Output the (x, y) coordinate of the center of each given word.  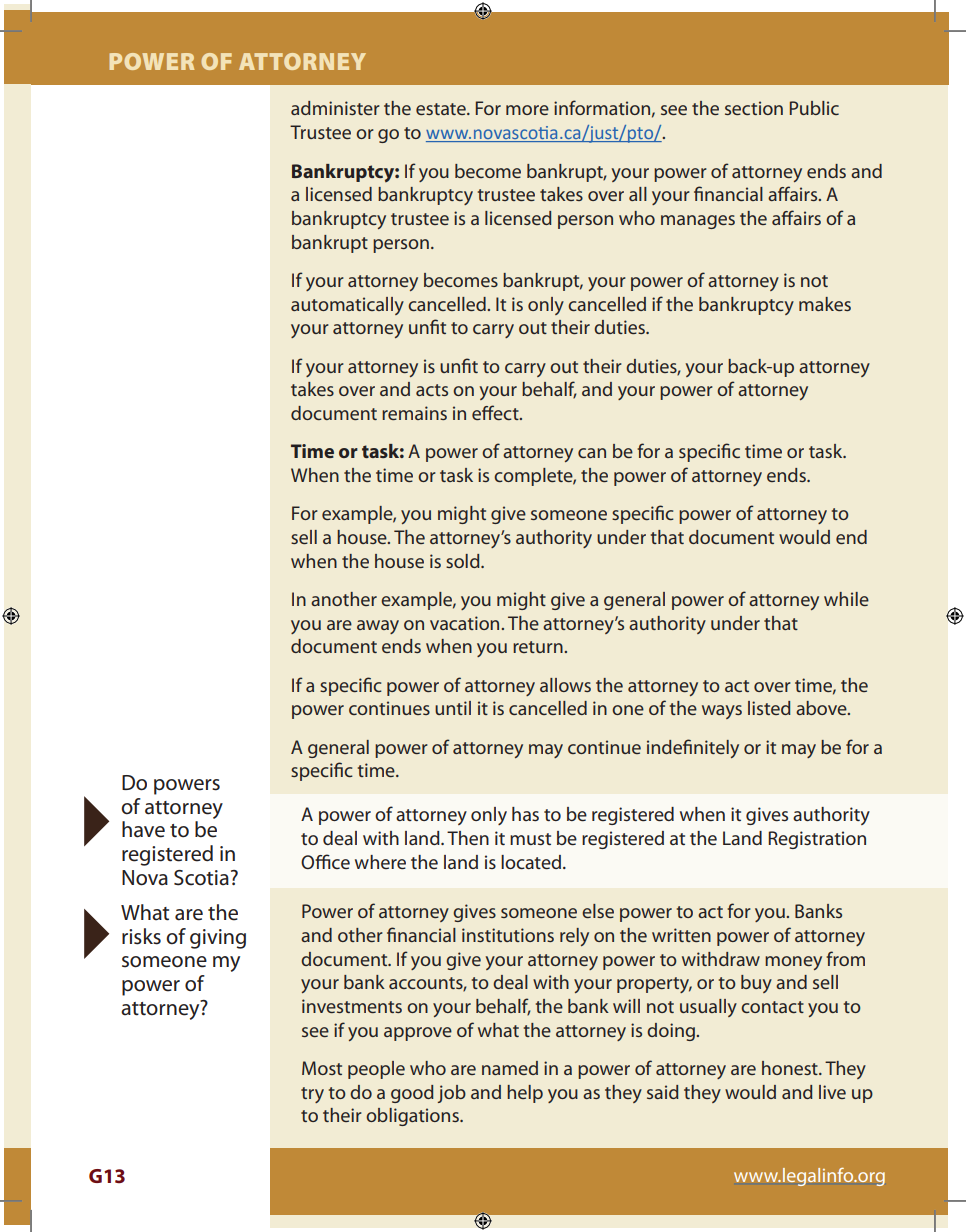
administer (335, 108)
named (510, 1068)
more (527, 110)
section (754, 108)
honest (791, 1068)
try (312, 1095)
